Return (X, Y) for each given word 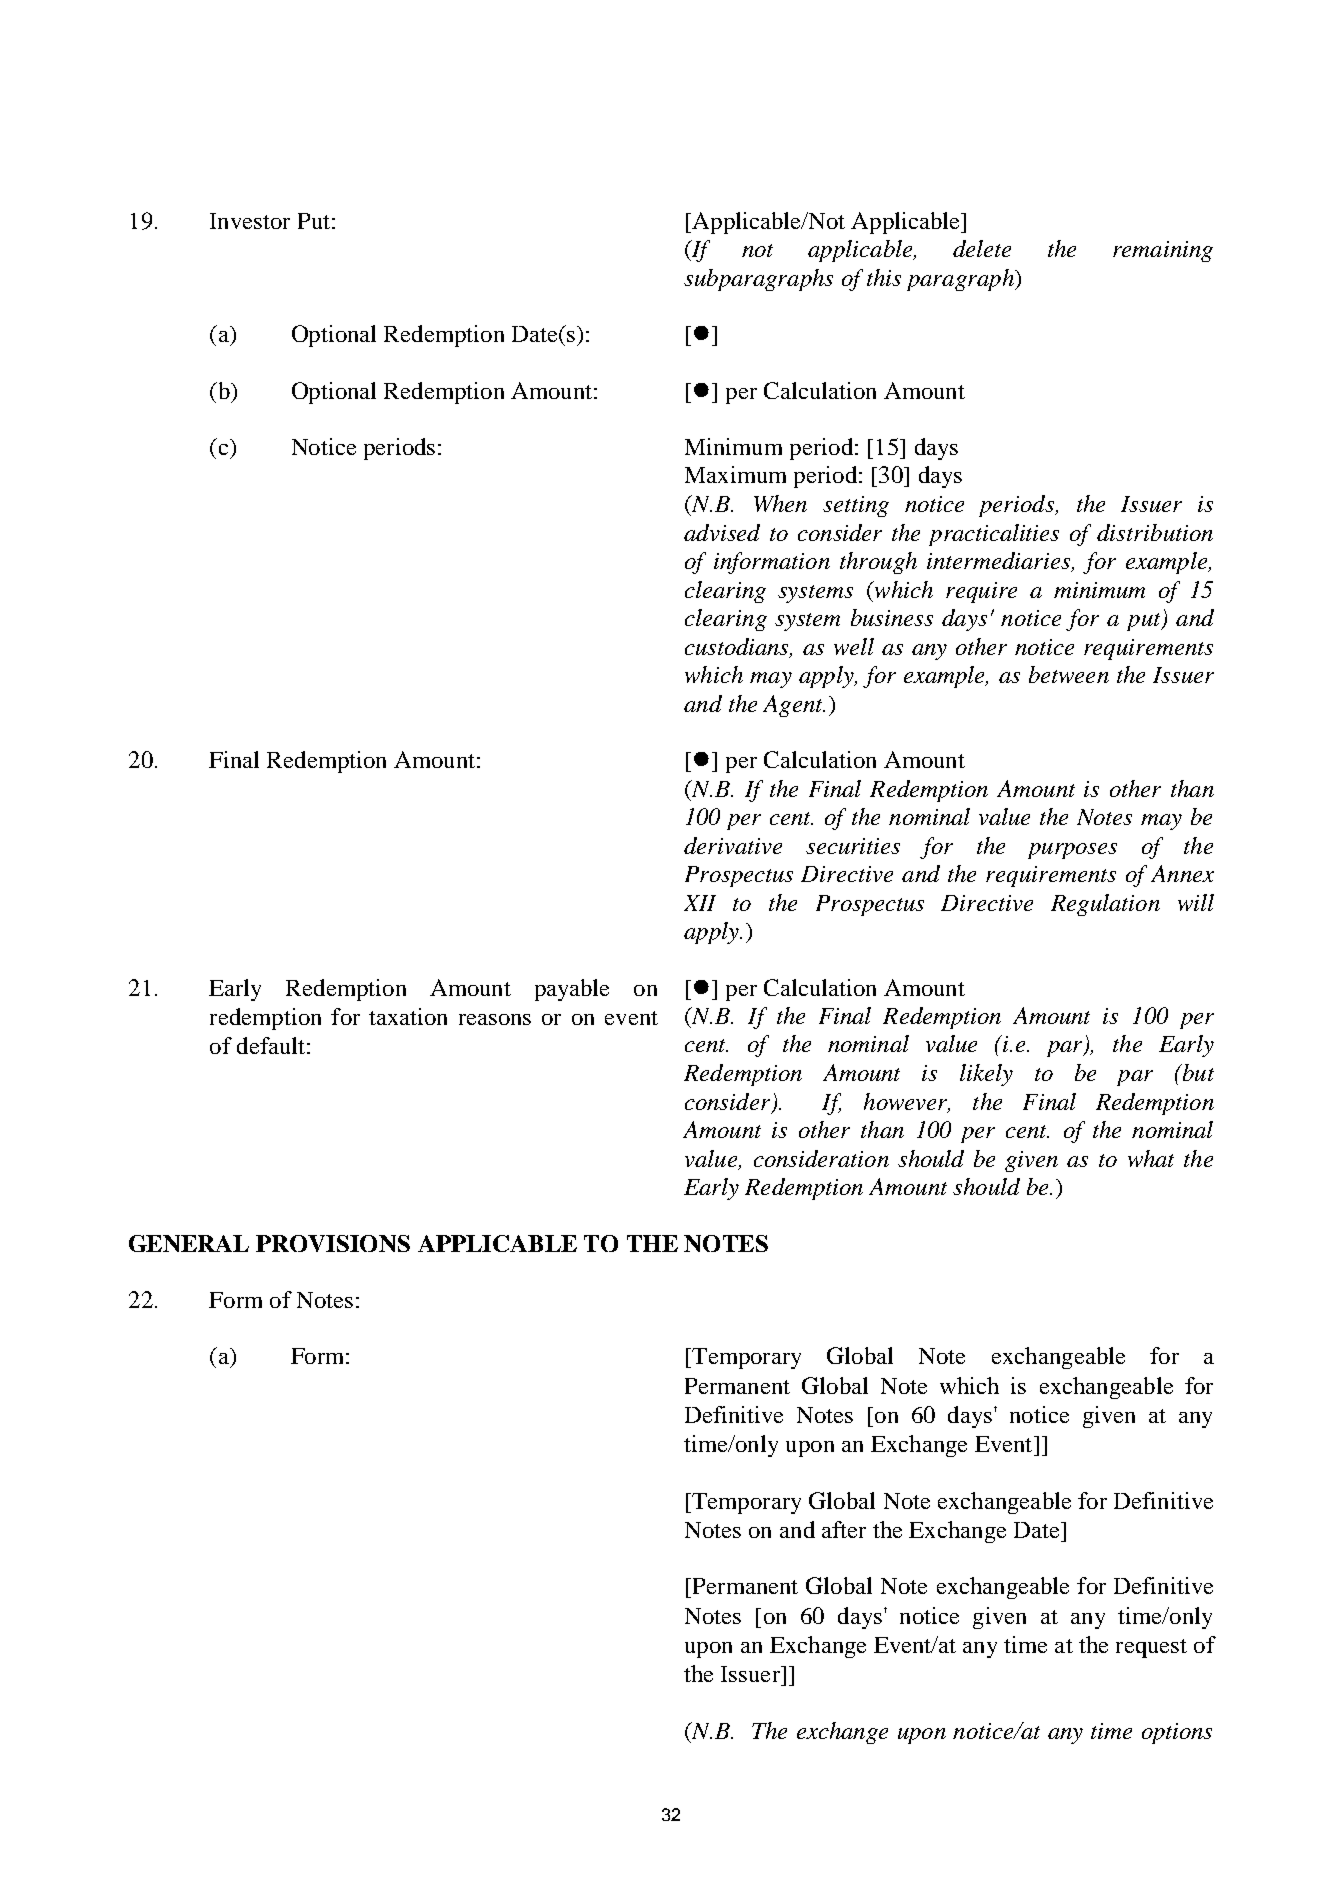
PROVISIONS (333, 1243)
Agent (794, 706)
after (844, 1529)
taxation (408, 1016)
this (884, 277)
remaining (1163, 251)
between (1069, 674)
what (1151, 1158)
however (907, 1102)
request (1151, 1648)
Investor (250, 221)
